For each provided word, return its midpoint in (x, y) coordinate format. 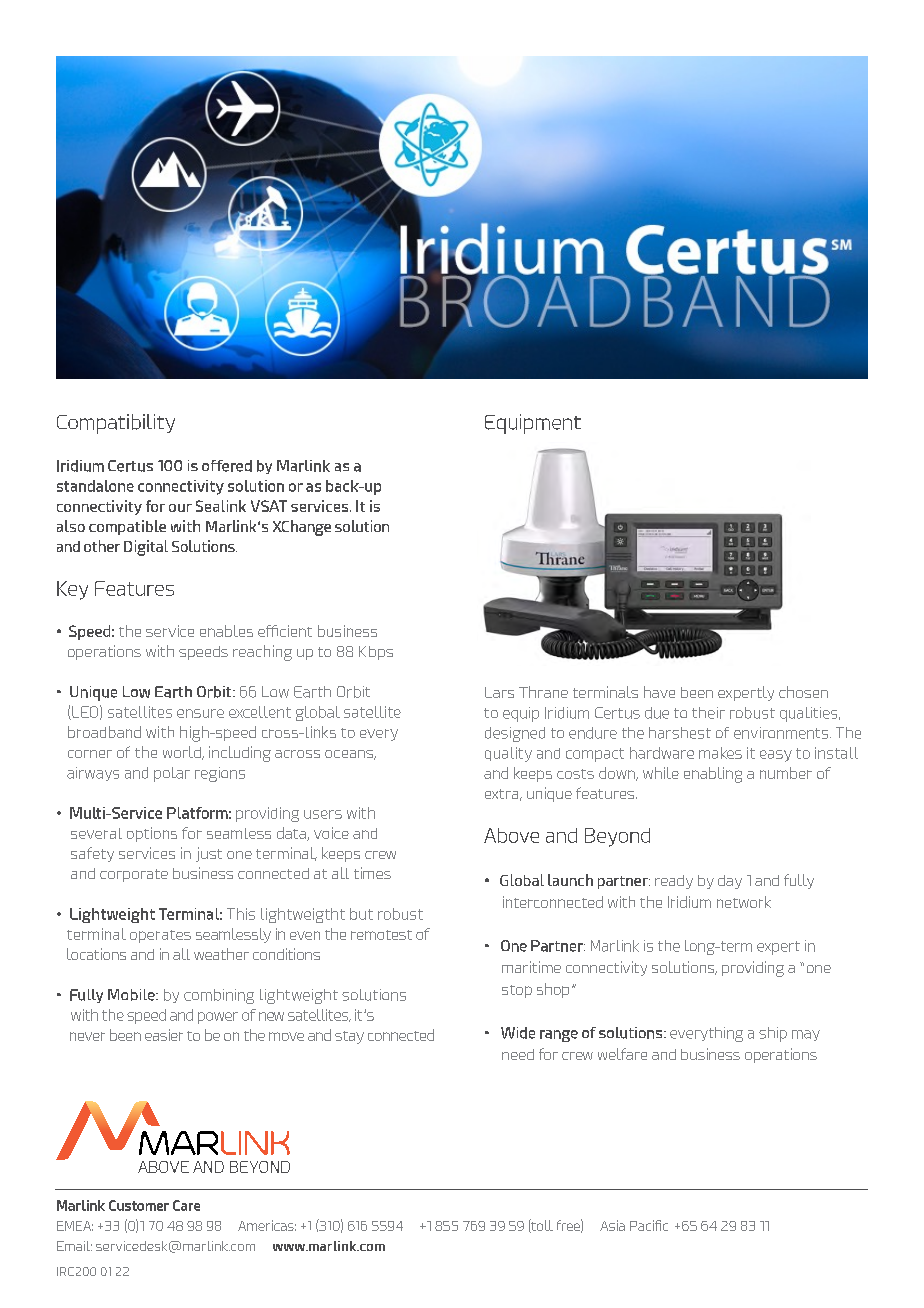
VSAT (269, 506)
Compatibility (116, 424)
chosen (803, 692)
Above (511, 835)
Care (186, 1205)
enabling (713, 775)
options (152, 834)
